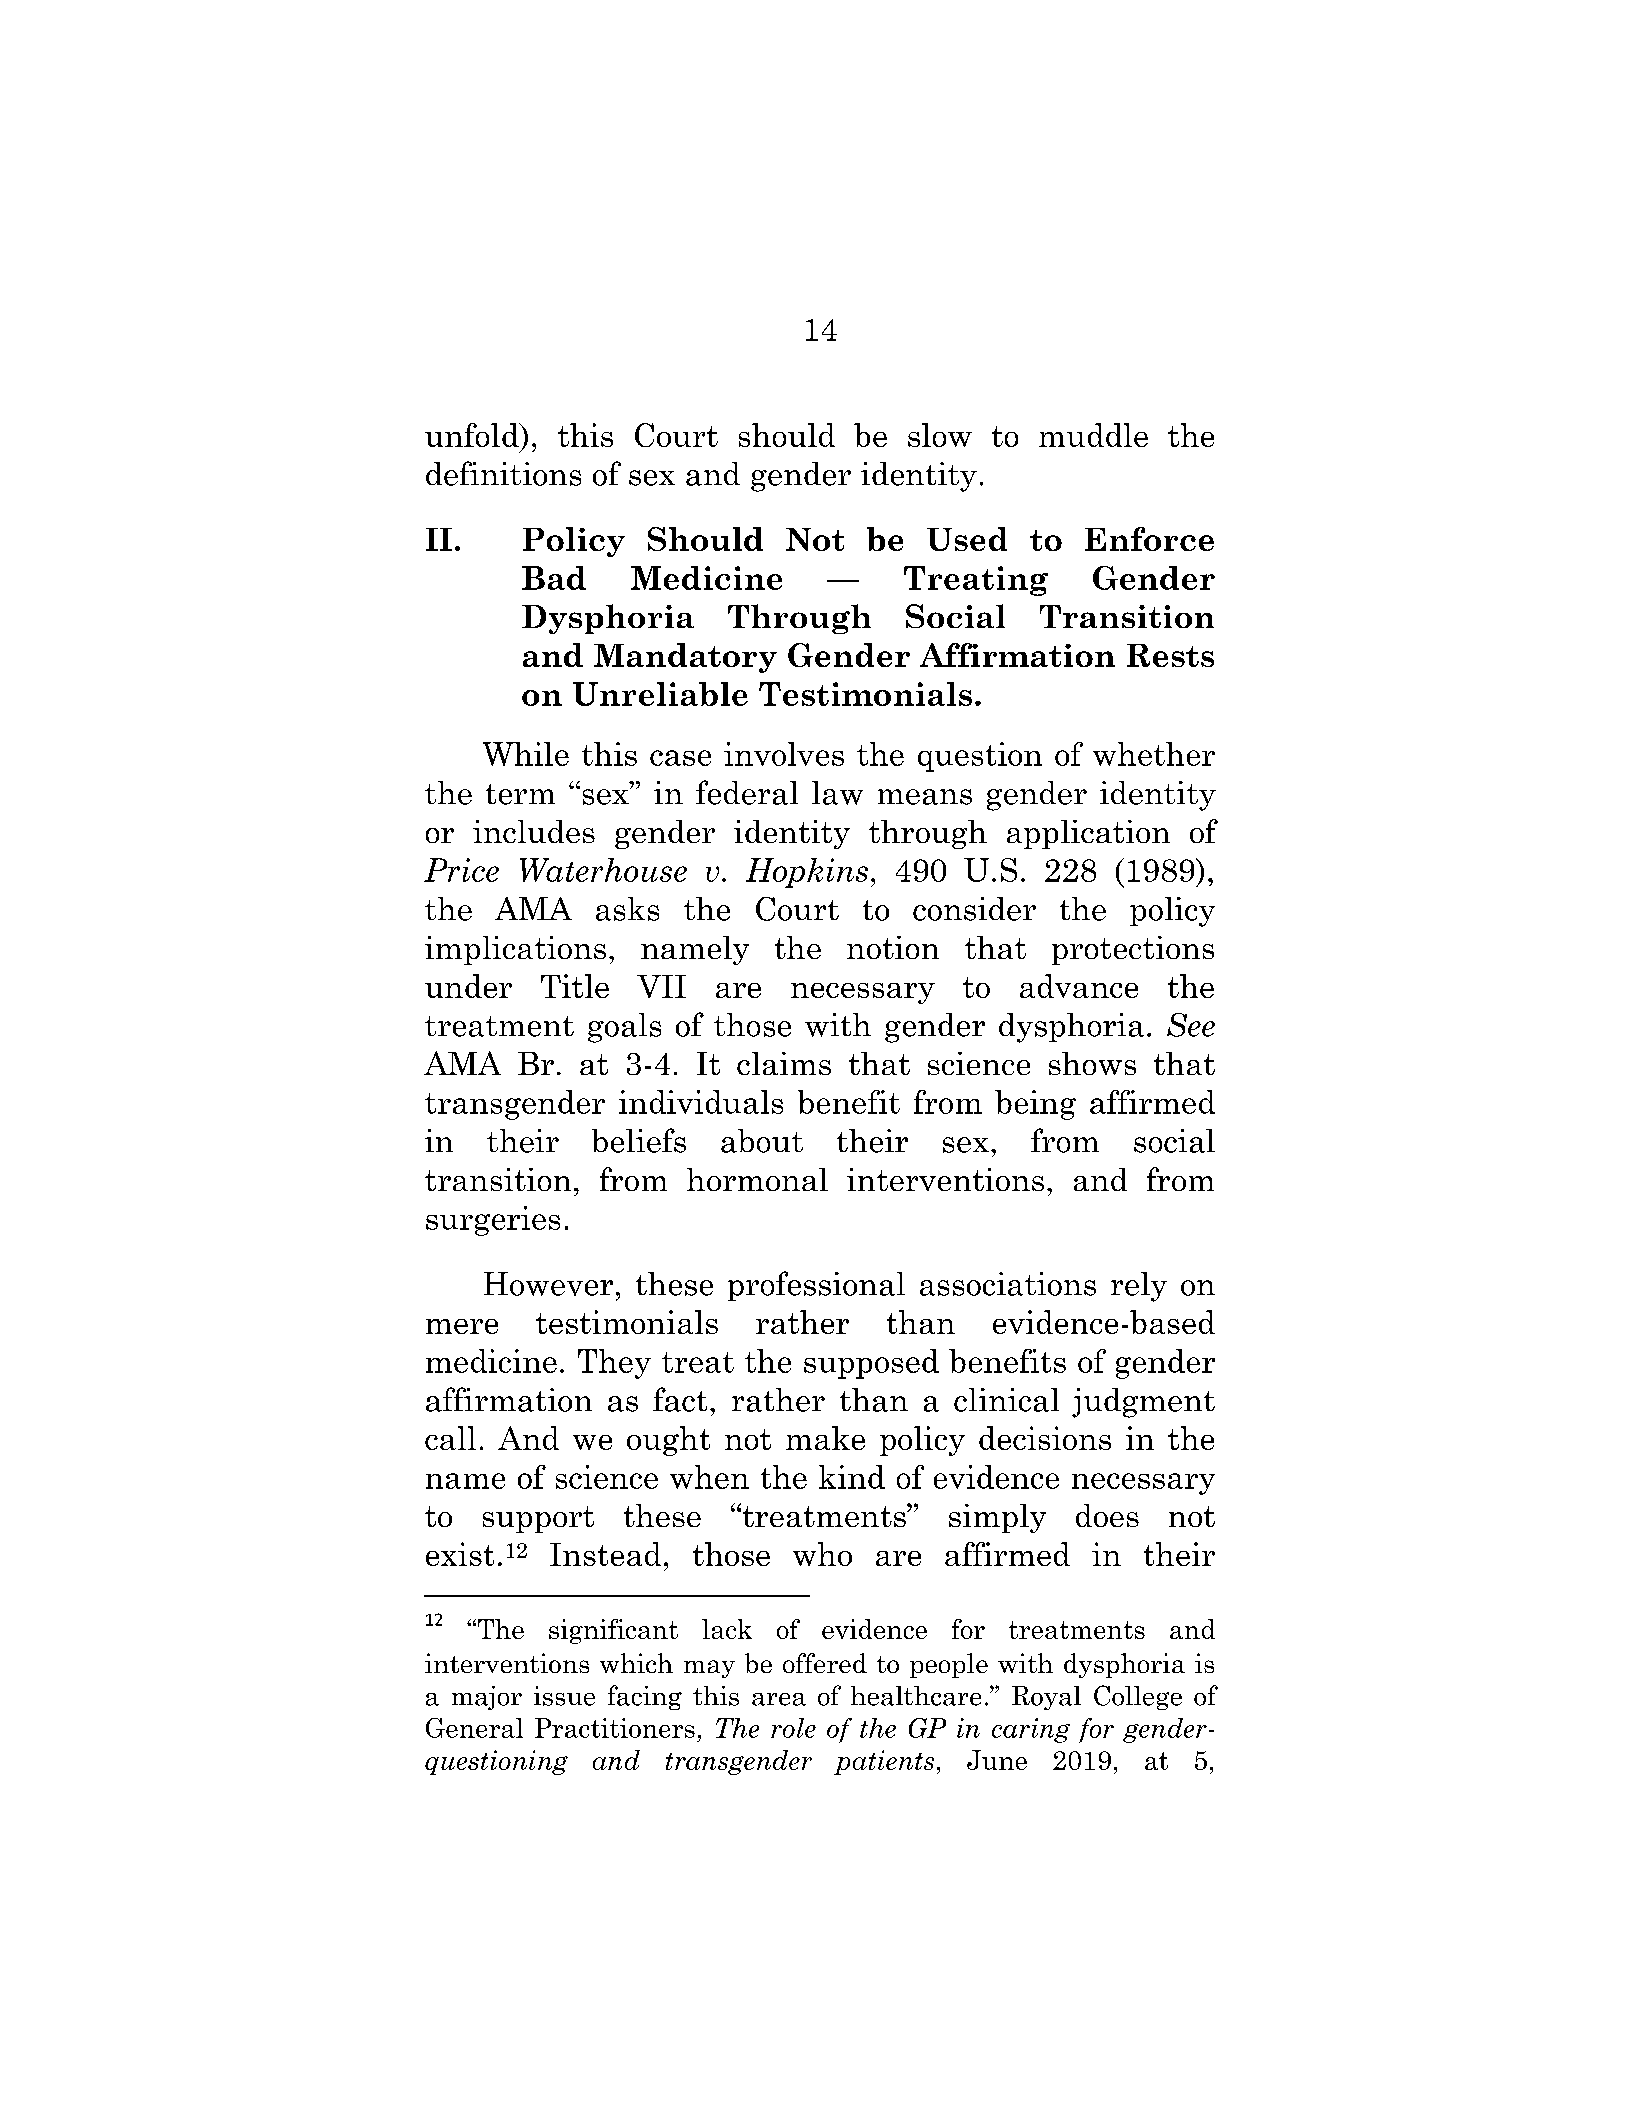  I want to click on term, so click(520, 794).
